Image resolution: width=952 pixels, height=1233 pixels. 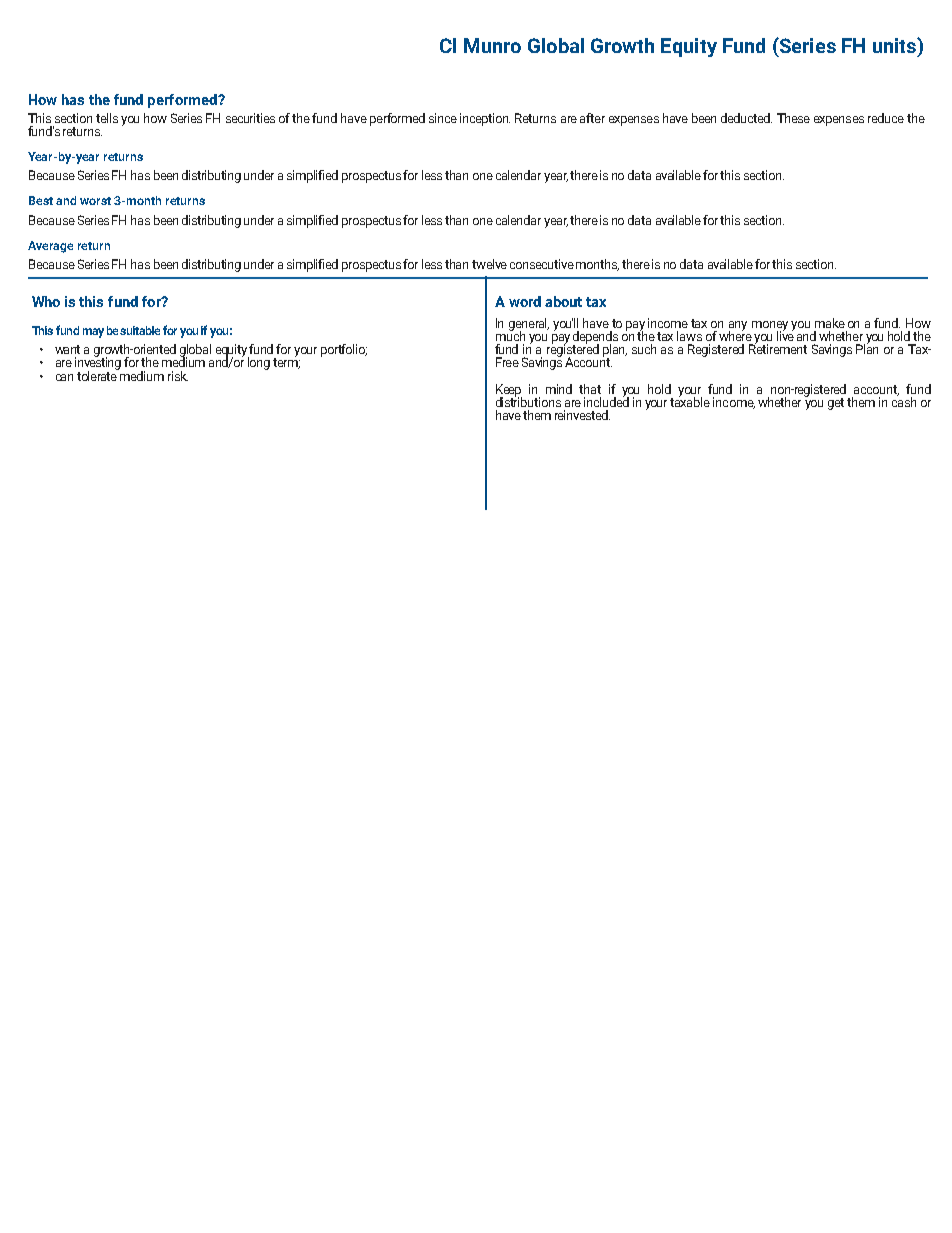 I want to click on units, so click(x=895, y=45).
